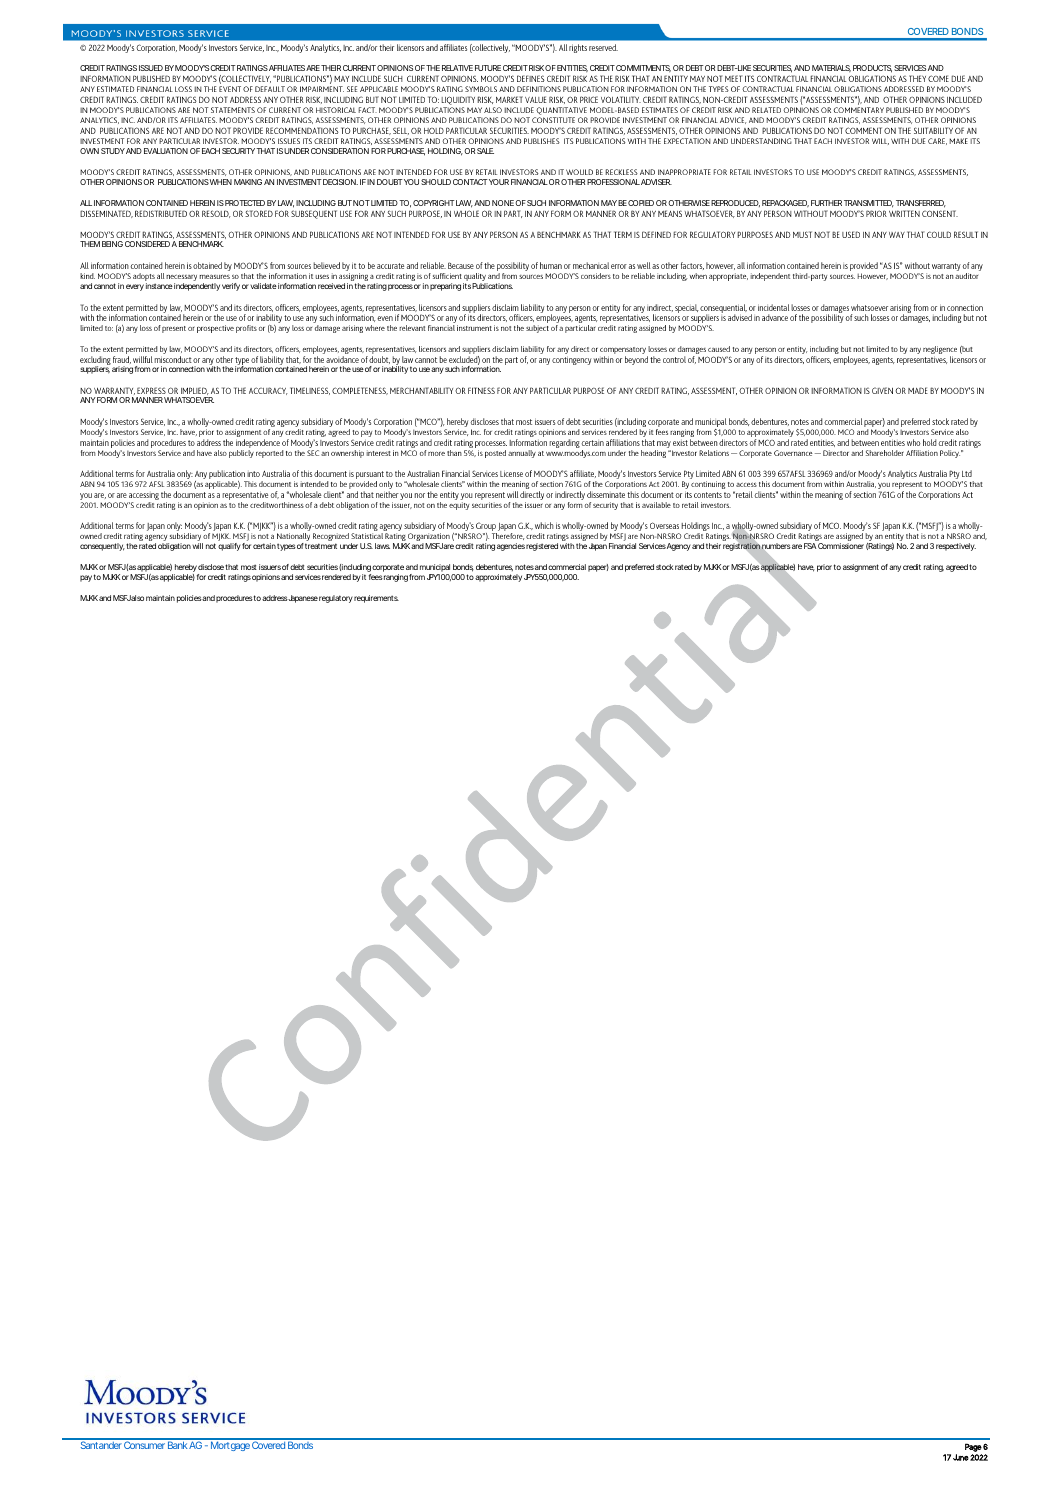 The image size is (1052, 1488). I want to click on assignment, so click(861, 568).
